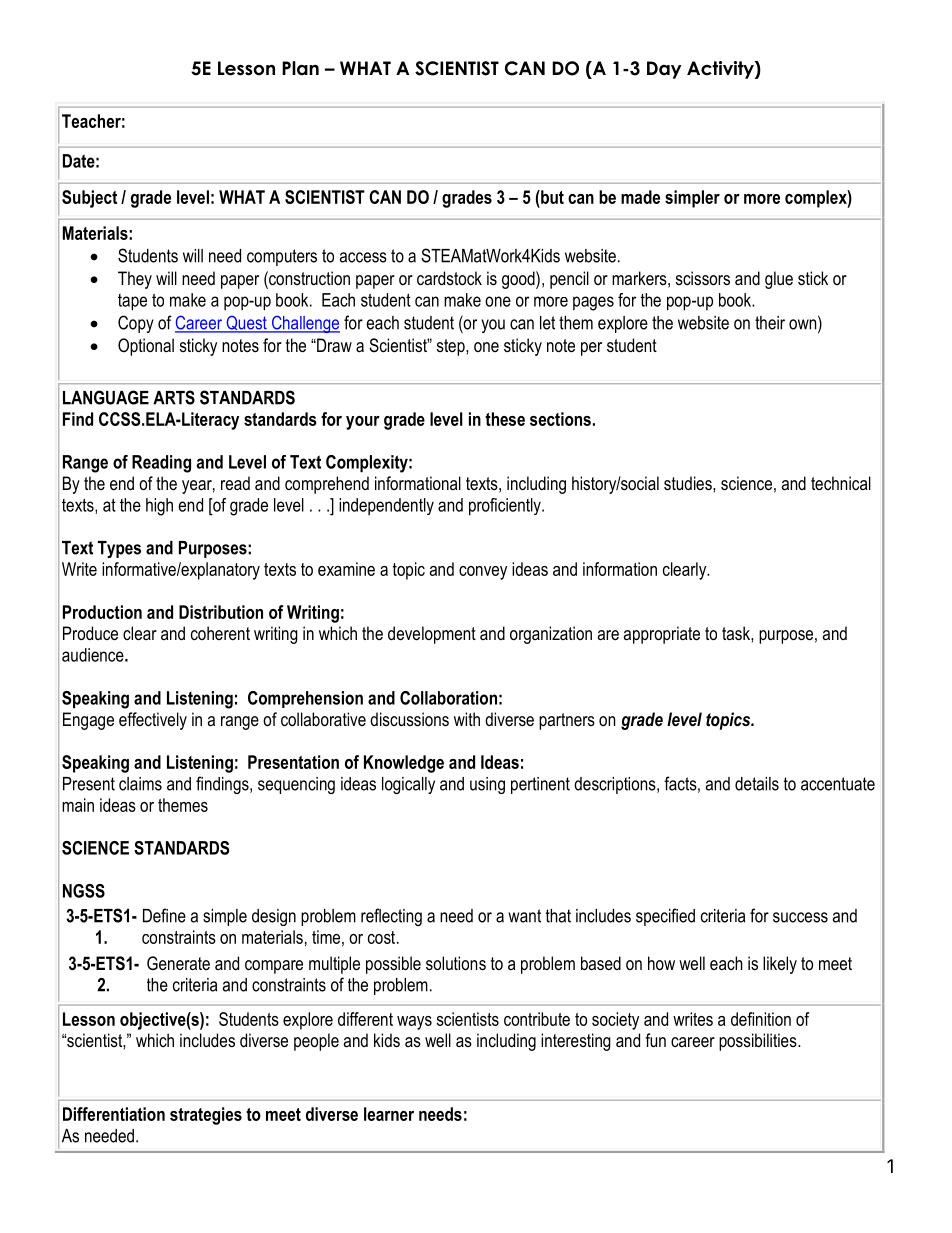 The height and width of the document is (1233, 952). Describe the element at coordinates (664, 70) in the document. I see `Day` at that location.
